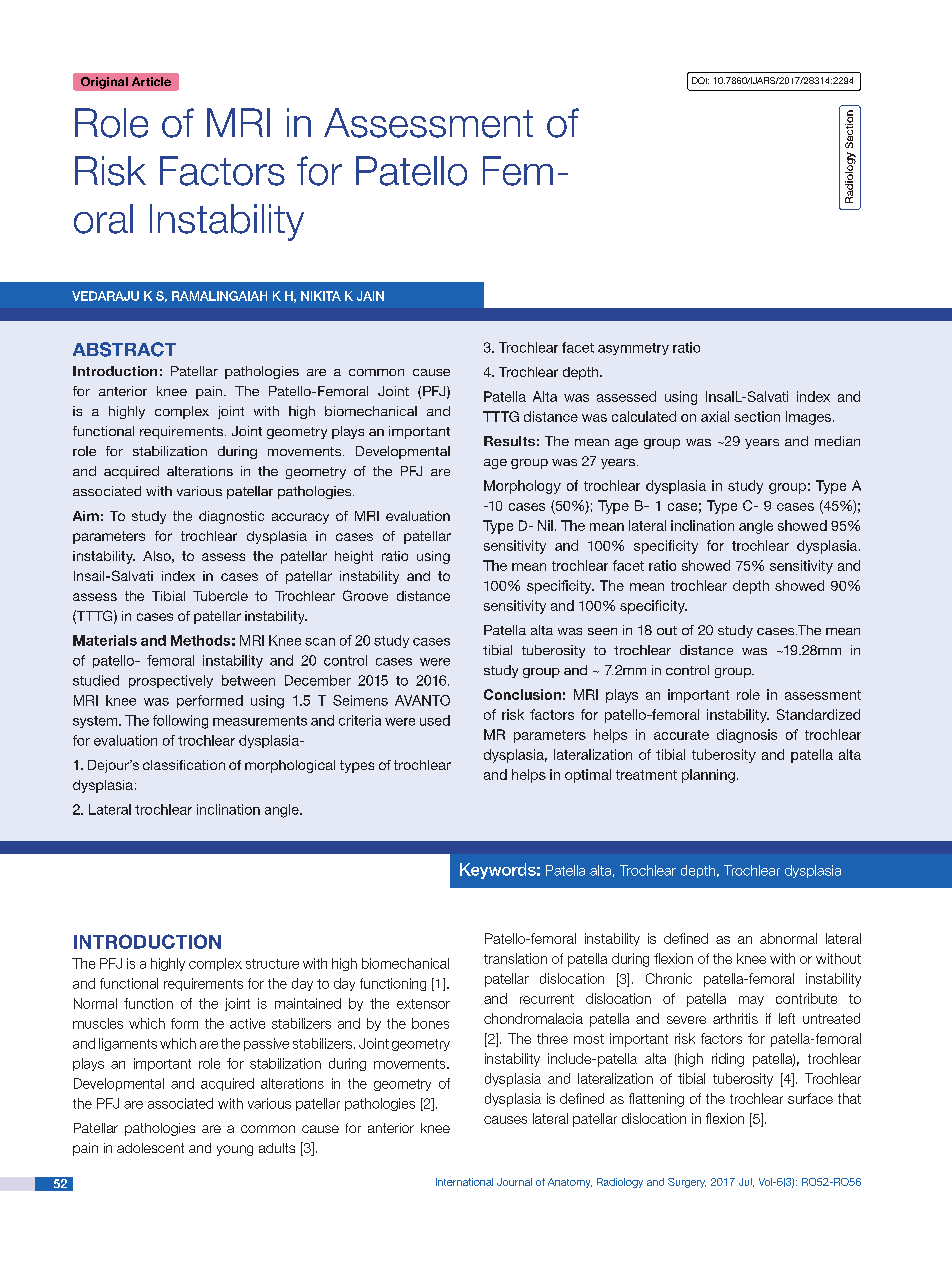  I want to click on asymmetry, so click(633, 349).
